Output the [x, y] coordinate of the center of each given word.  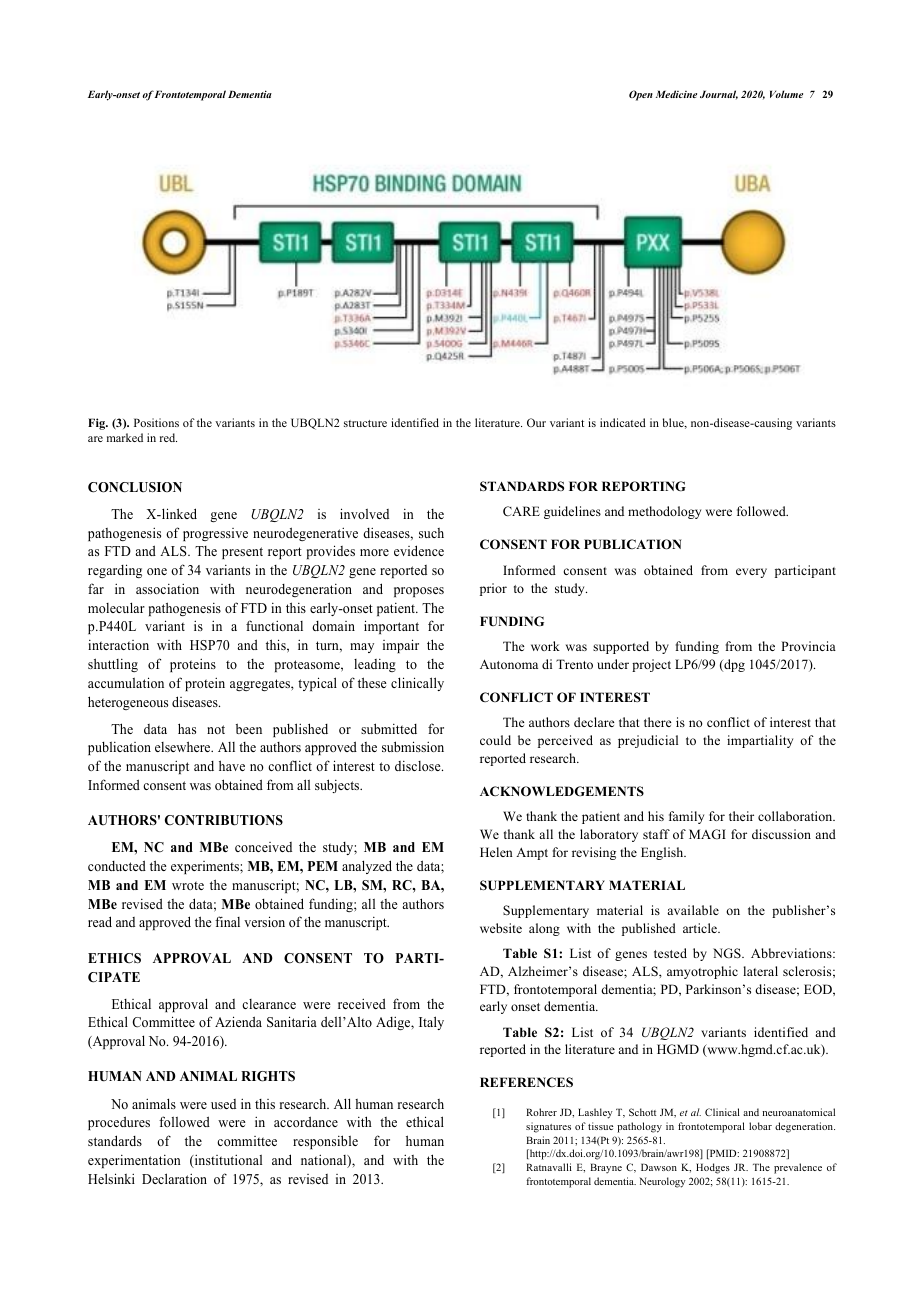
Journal [719, 95]
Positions [156, 422]
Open [641, 95]
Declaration [174, 1178]
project [651, 665]
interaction [118, 645]
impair [401, 646]
